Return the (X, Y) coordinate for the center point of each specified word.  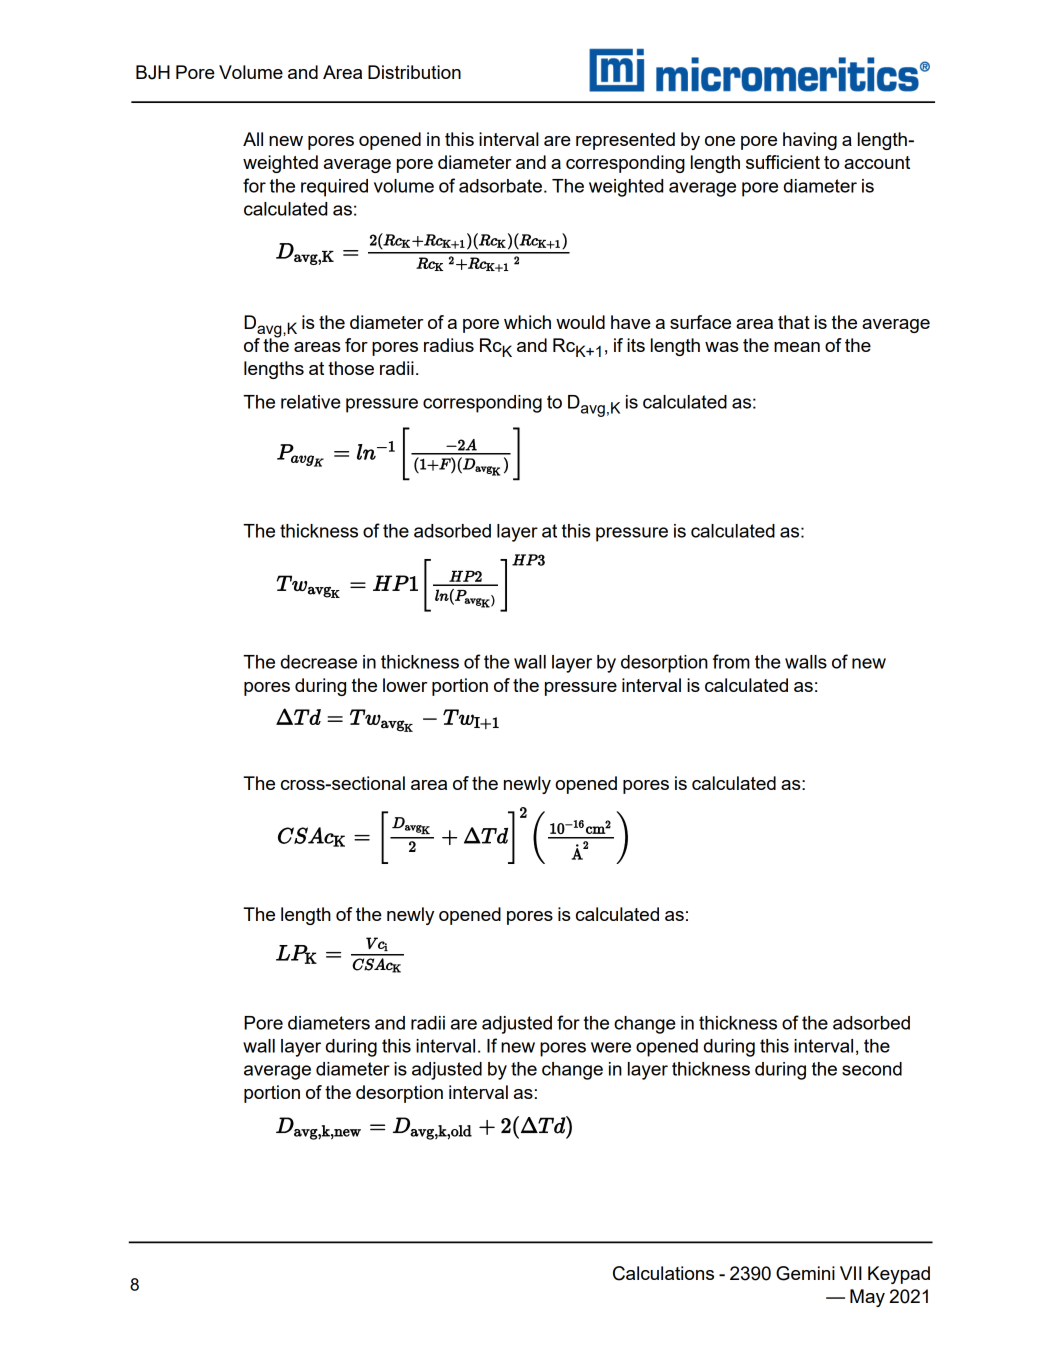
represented (625, 141)
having (810, 141)
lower (405, 685)
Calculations (663, 1273)
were (611, 1047)
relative (311, 402)
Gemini (805, 1273)
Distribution (414, 72)
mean (797, 347)
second (872, 1069)
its (636, 345)
